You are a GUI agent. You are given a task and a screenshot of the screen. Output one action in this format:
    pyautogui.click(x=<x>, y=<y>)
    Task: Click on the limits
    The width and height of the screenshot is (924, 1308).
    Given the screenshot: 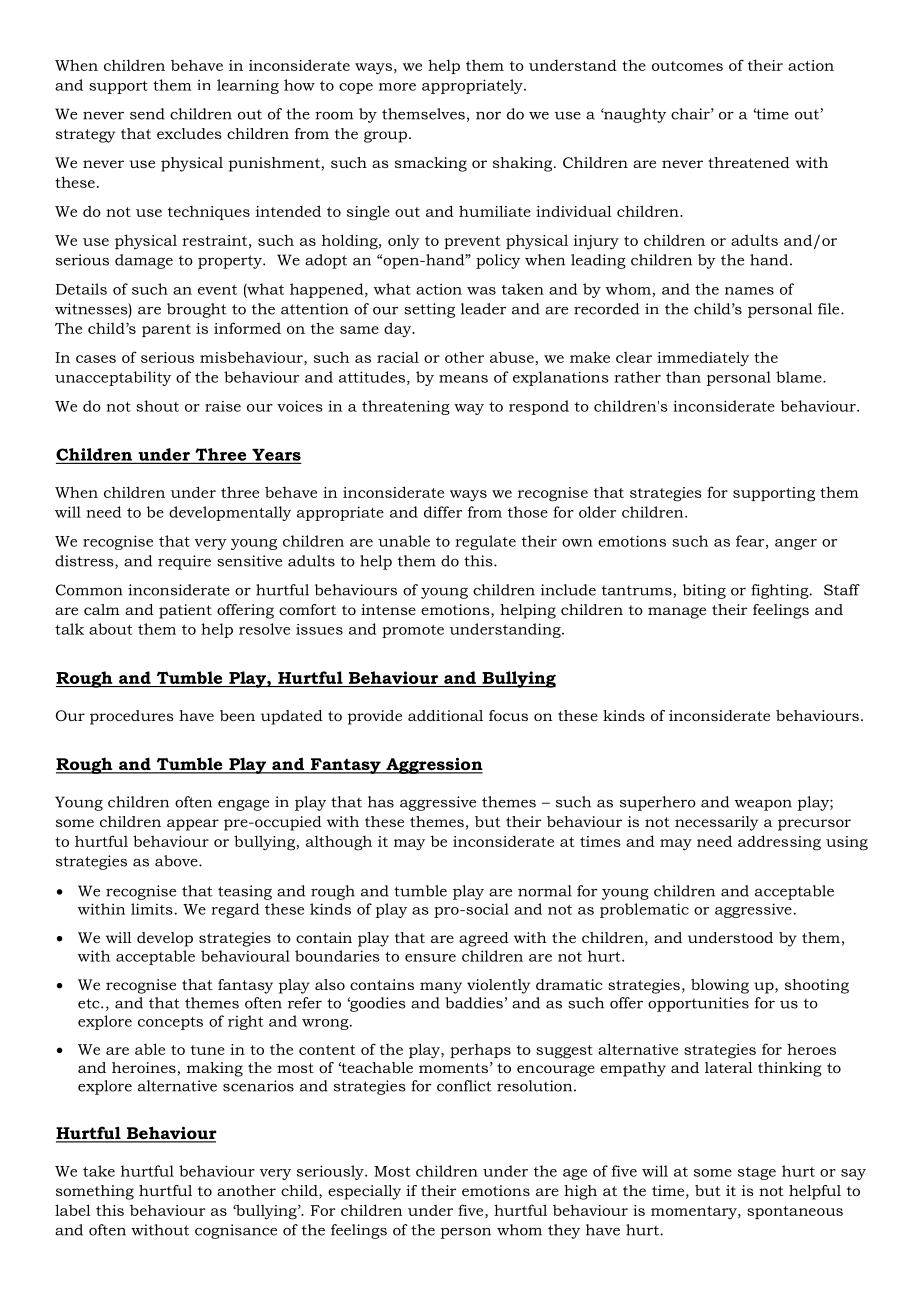 What is the action you would take?
    pyautogui.click(x=152, y=909)
